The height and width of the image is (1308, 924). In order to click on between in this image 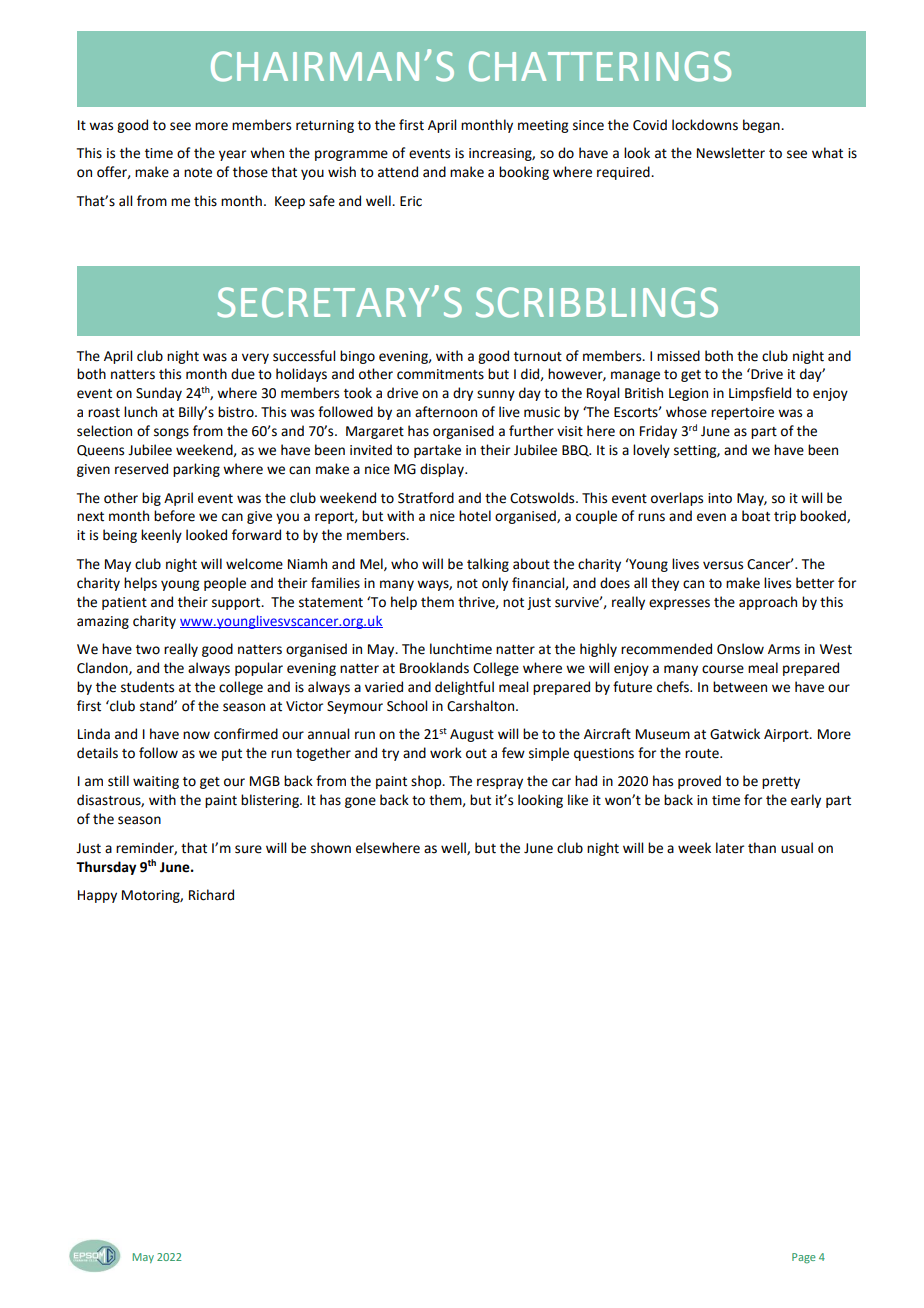, I will do `click(740, 687)`.
